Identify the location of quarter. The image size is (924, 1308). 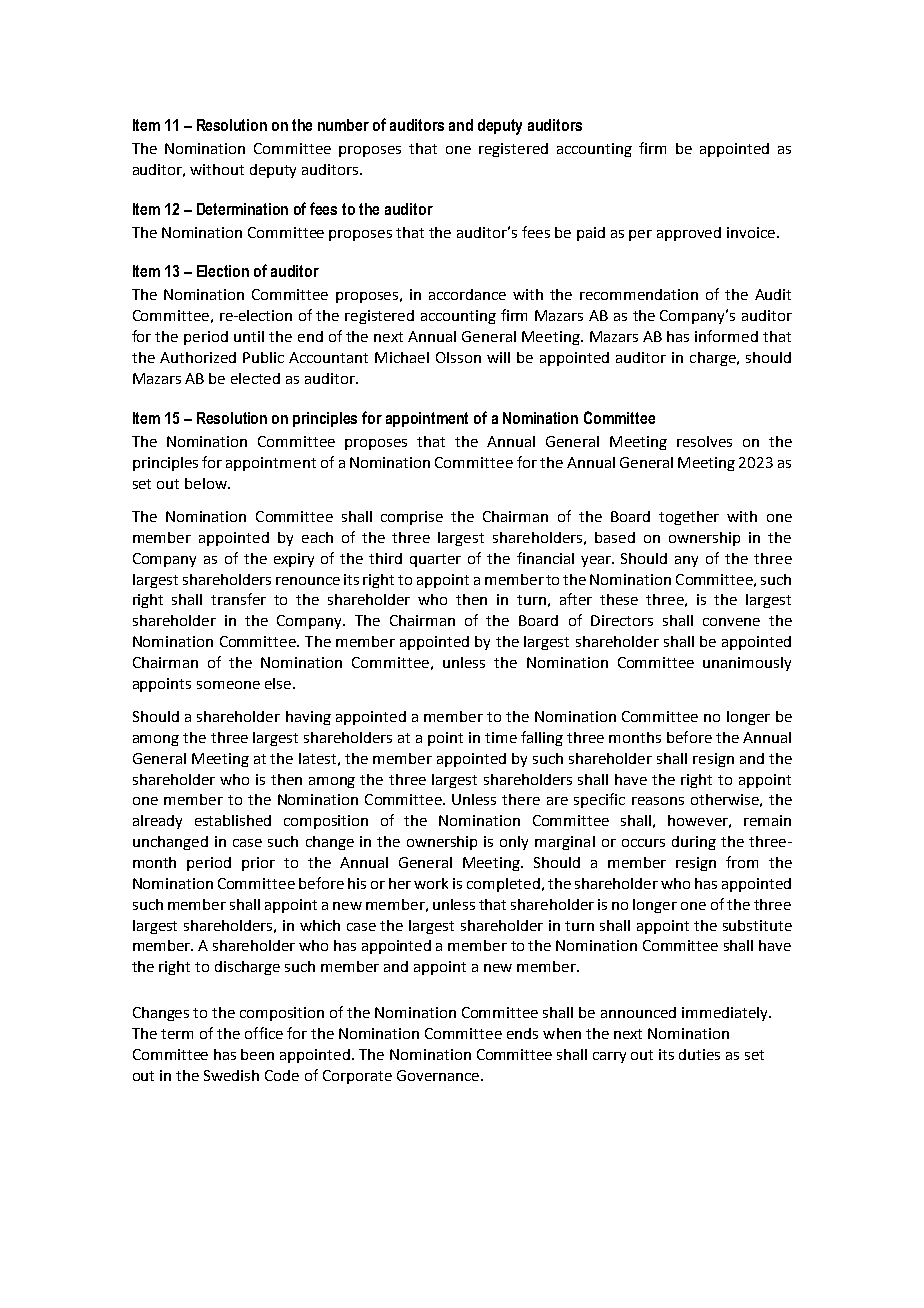
(435, 560).
